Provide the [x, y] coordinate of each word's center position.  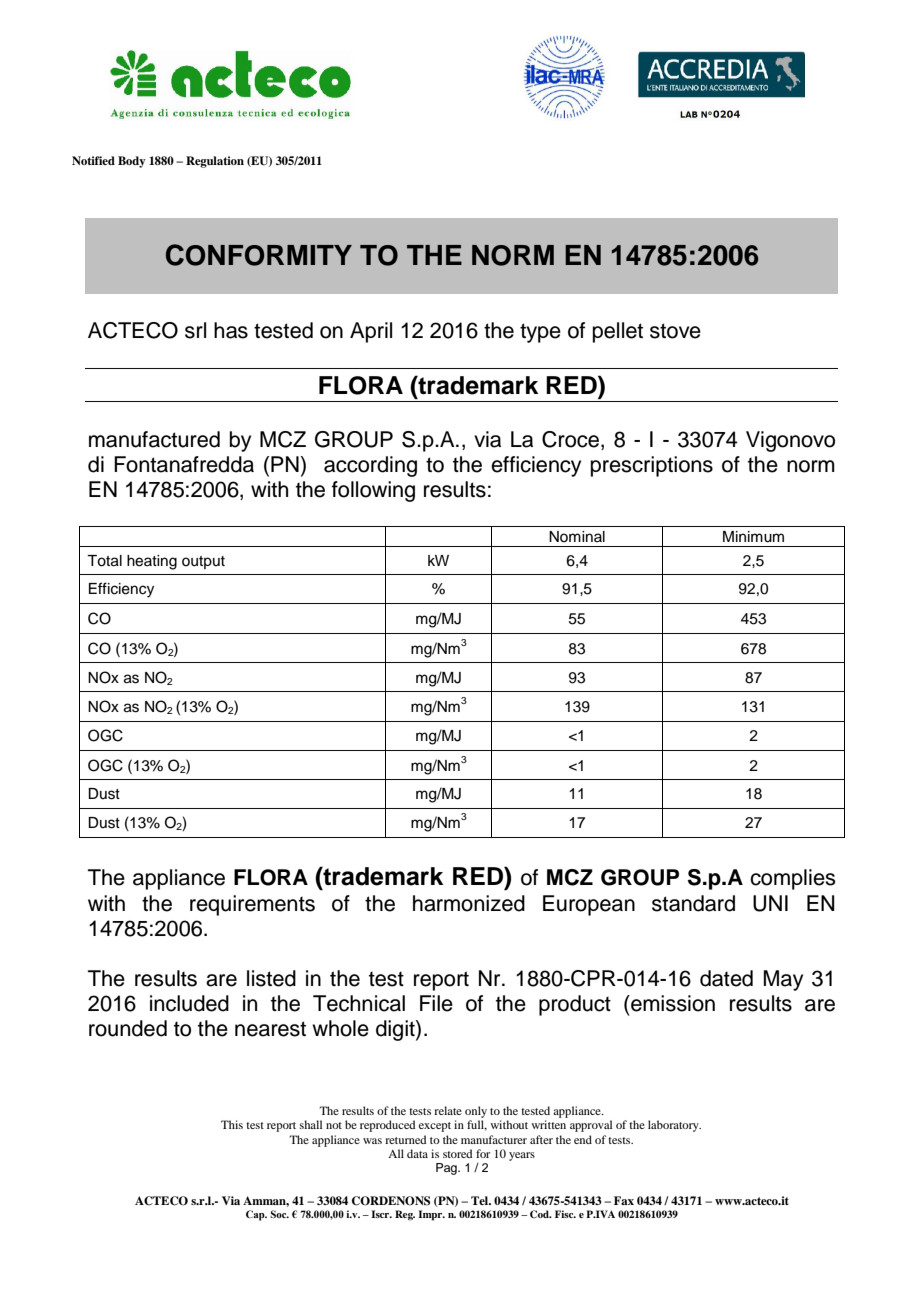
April [371, 332]
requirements [252, 905]
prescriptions [652, 466]
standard [693, 903]
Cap [256, 1215]
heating [152, 562]
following [373, 491]
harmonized [469, 903]
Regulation [215, 162]
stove [675, 331]
